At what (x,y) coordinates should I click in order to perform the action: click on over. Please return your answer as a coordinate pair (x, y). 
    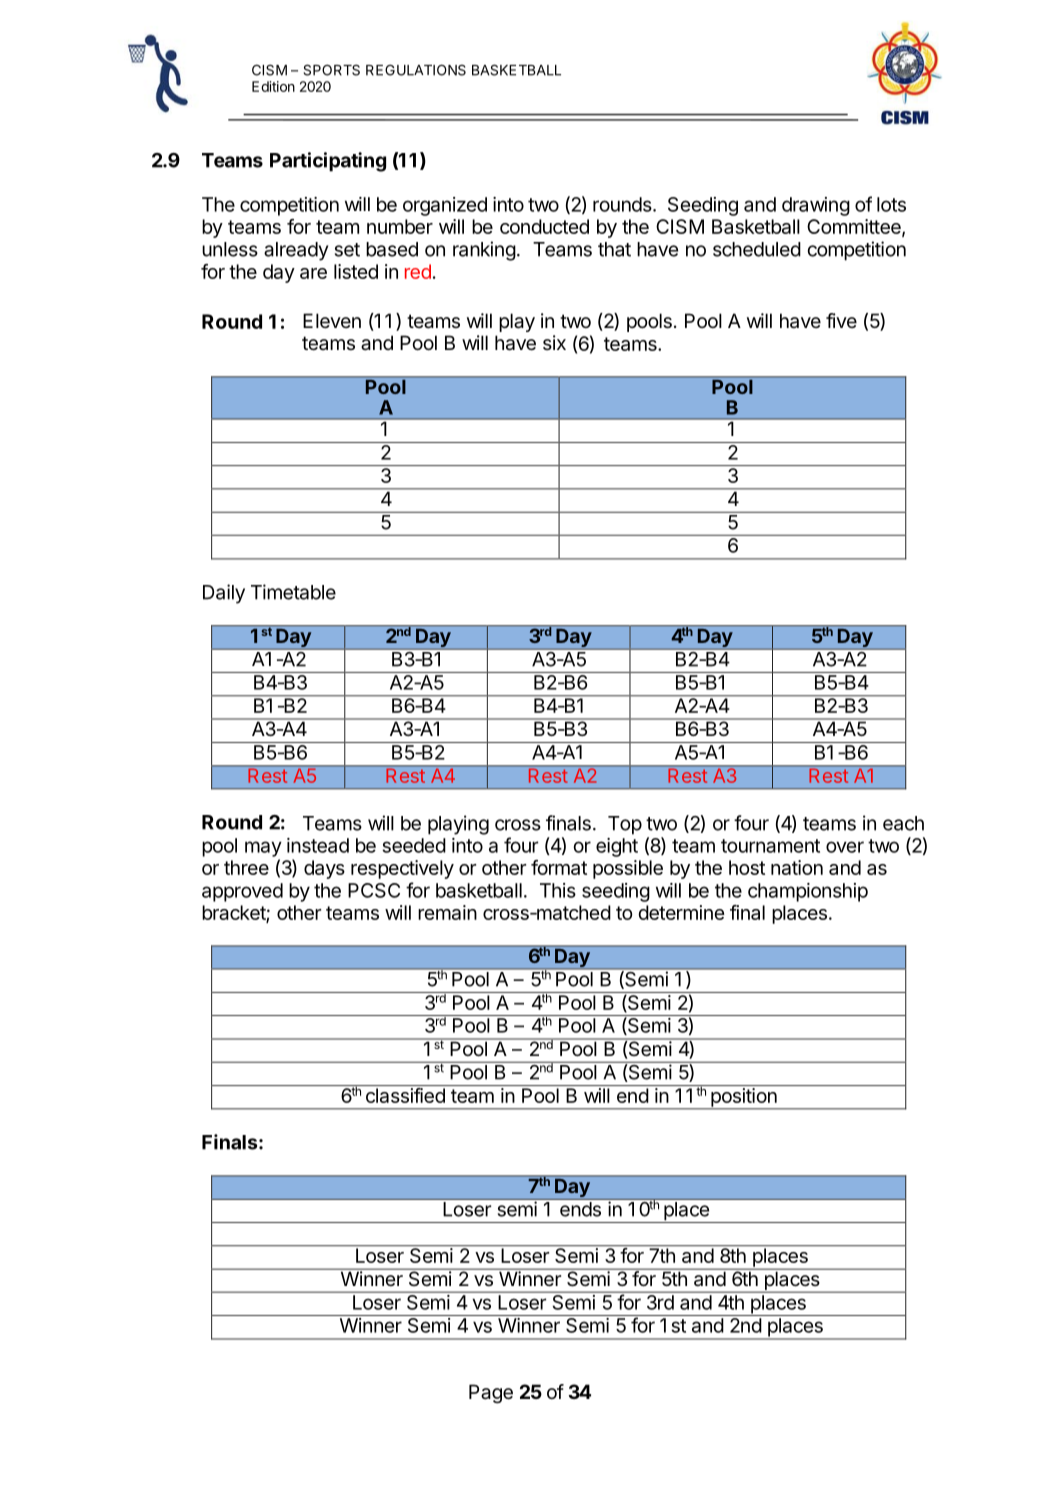
    Looking at the image, I should click on (845, 847).
